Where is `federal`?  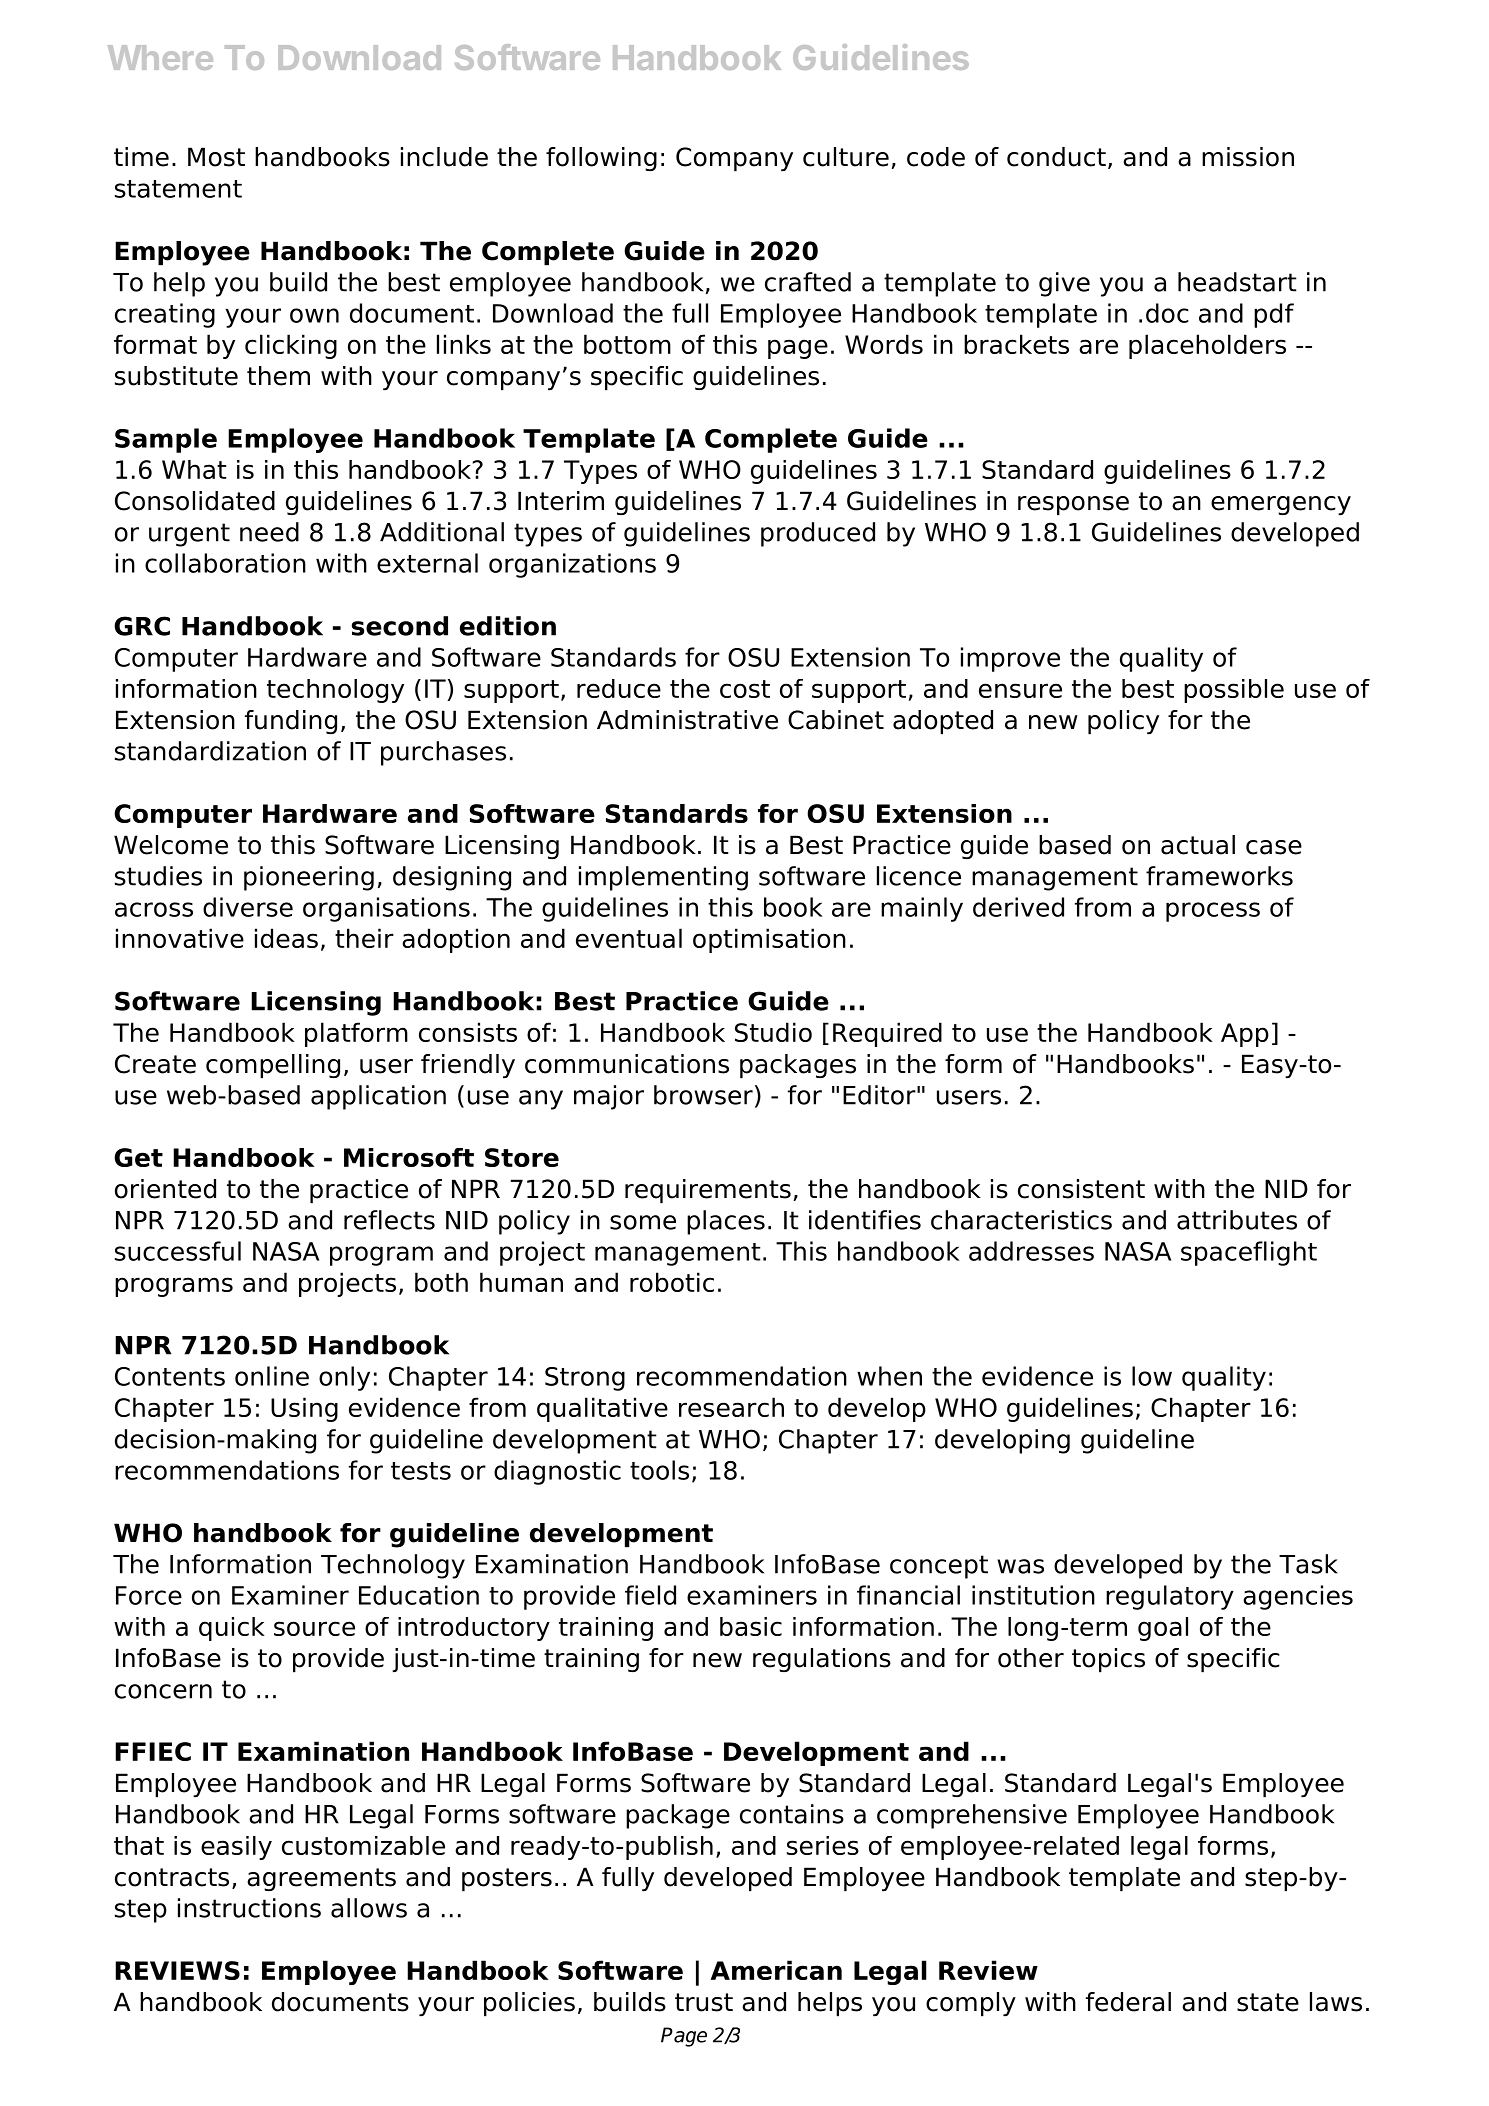
federal is located at coordinates (1128, 2002).
